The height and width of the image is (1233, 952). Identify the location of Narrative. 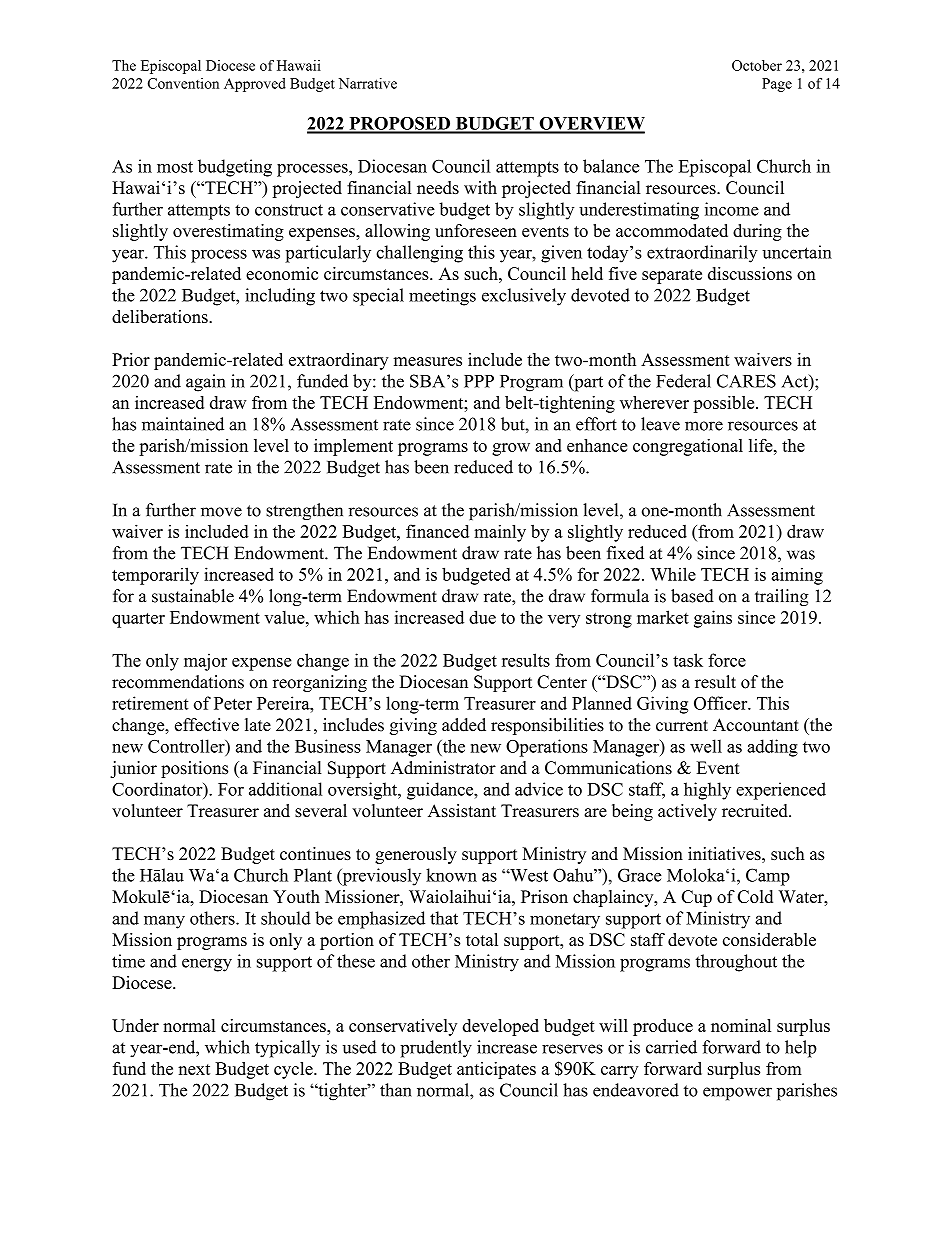
(368, 83).
